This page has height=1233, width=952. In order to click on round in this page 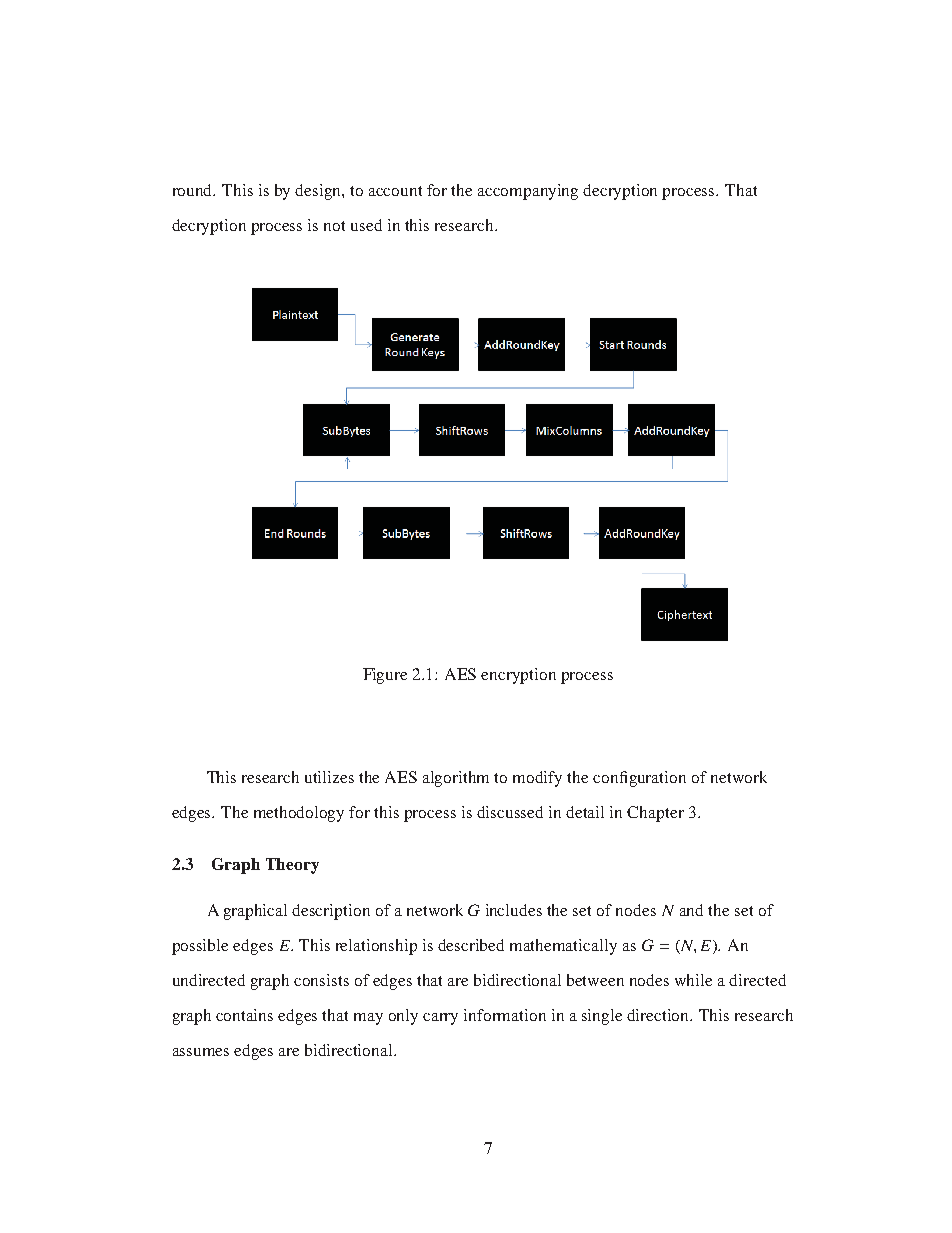, I will do `click(194, 190)`.
